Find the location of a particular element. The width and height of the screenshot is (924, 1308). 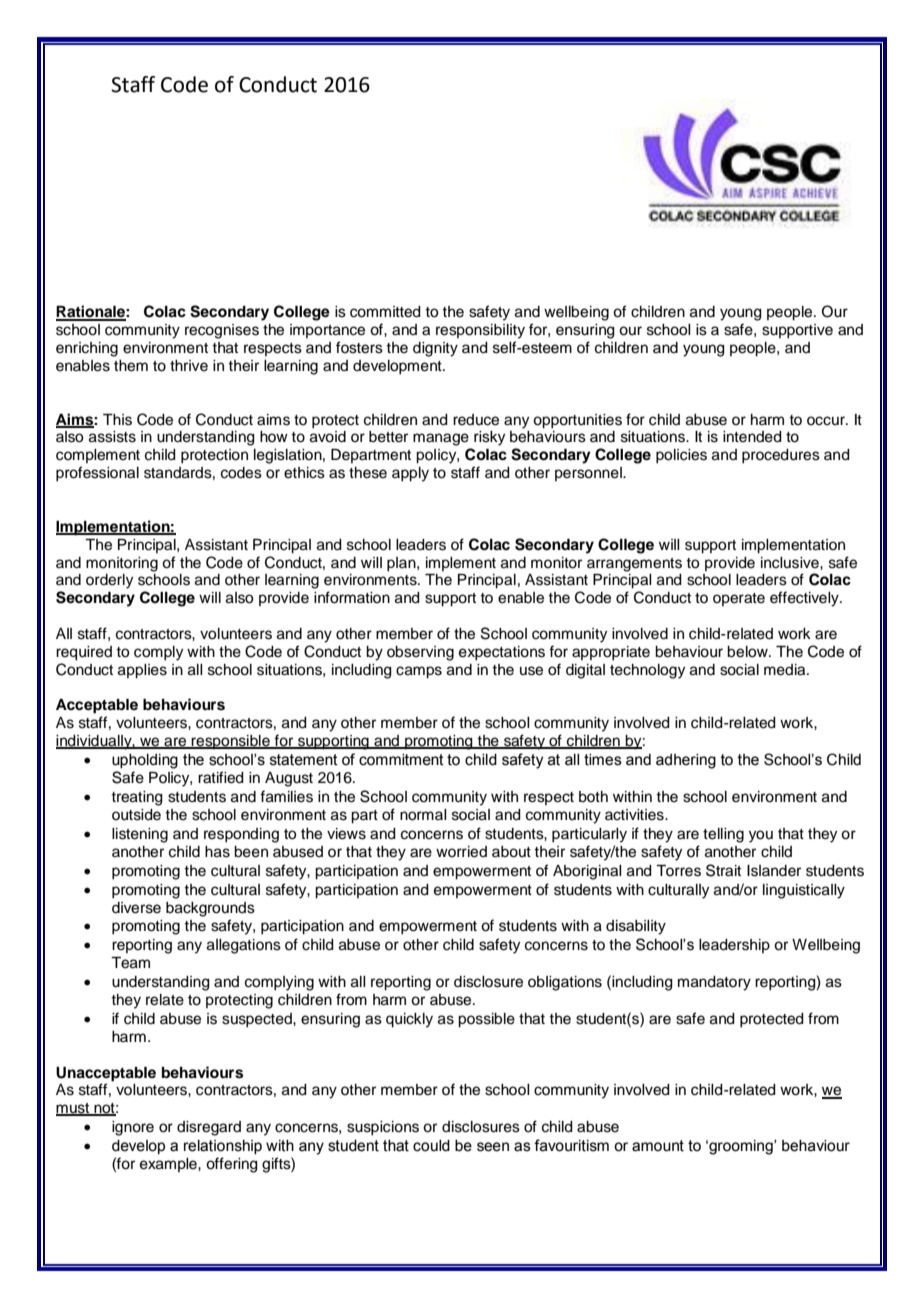

intended is located at coordinates (752, 437).
